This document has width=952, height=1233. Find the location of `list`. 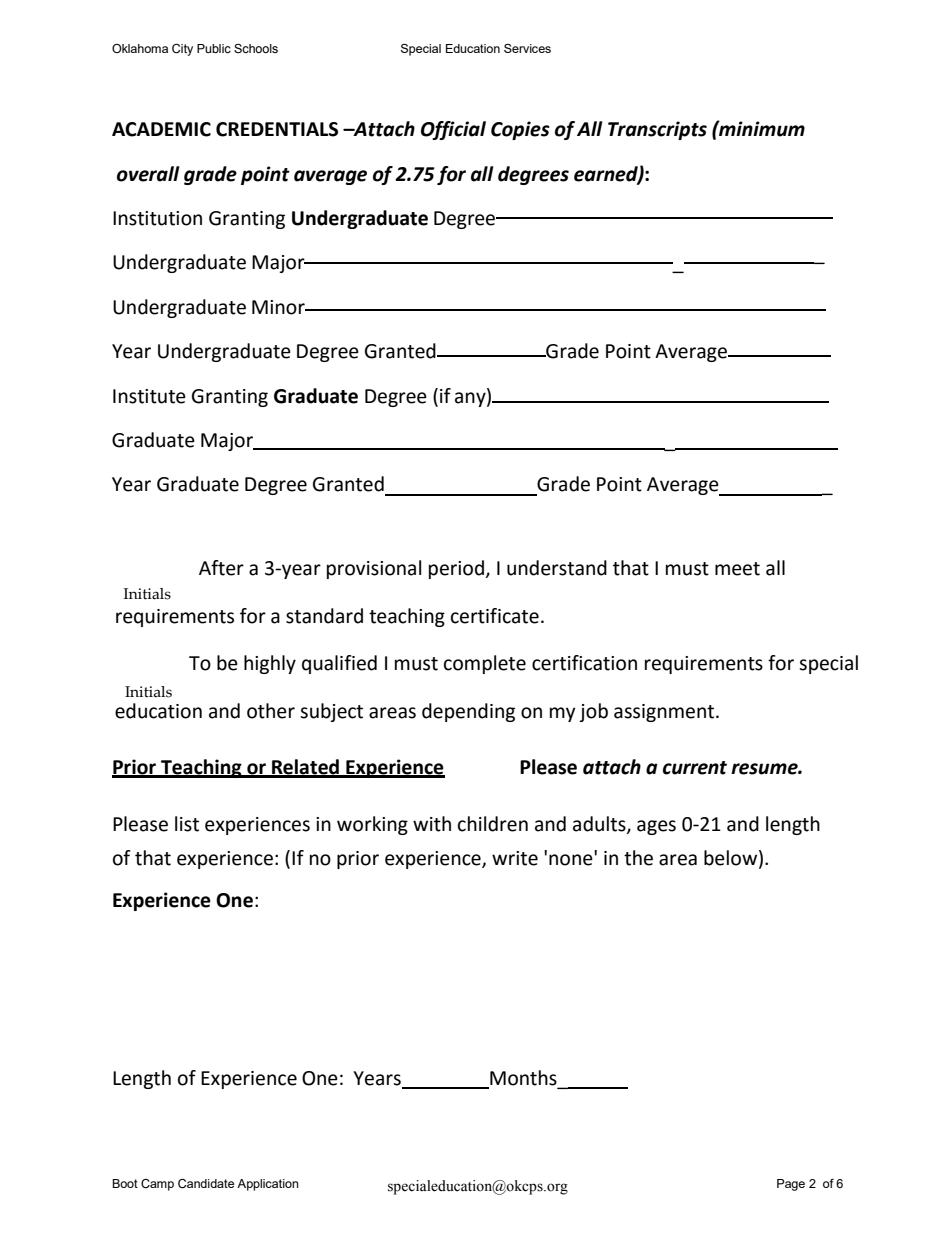

list is located at coordinates (187, 824).
